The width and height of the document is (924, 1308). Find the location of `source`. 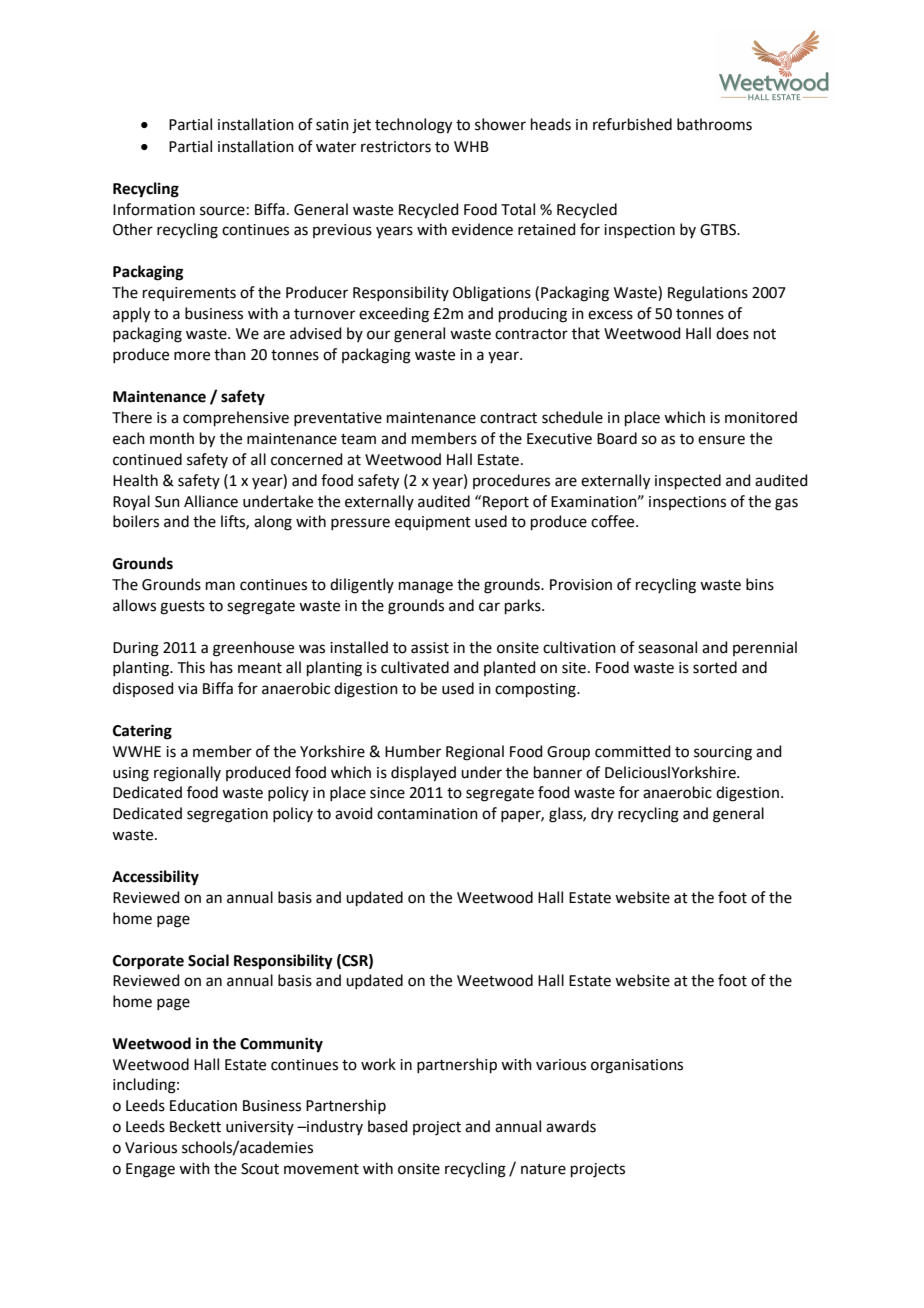

source is located at coordinates (222, 211).
